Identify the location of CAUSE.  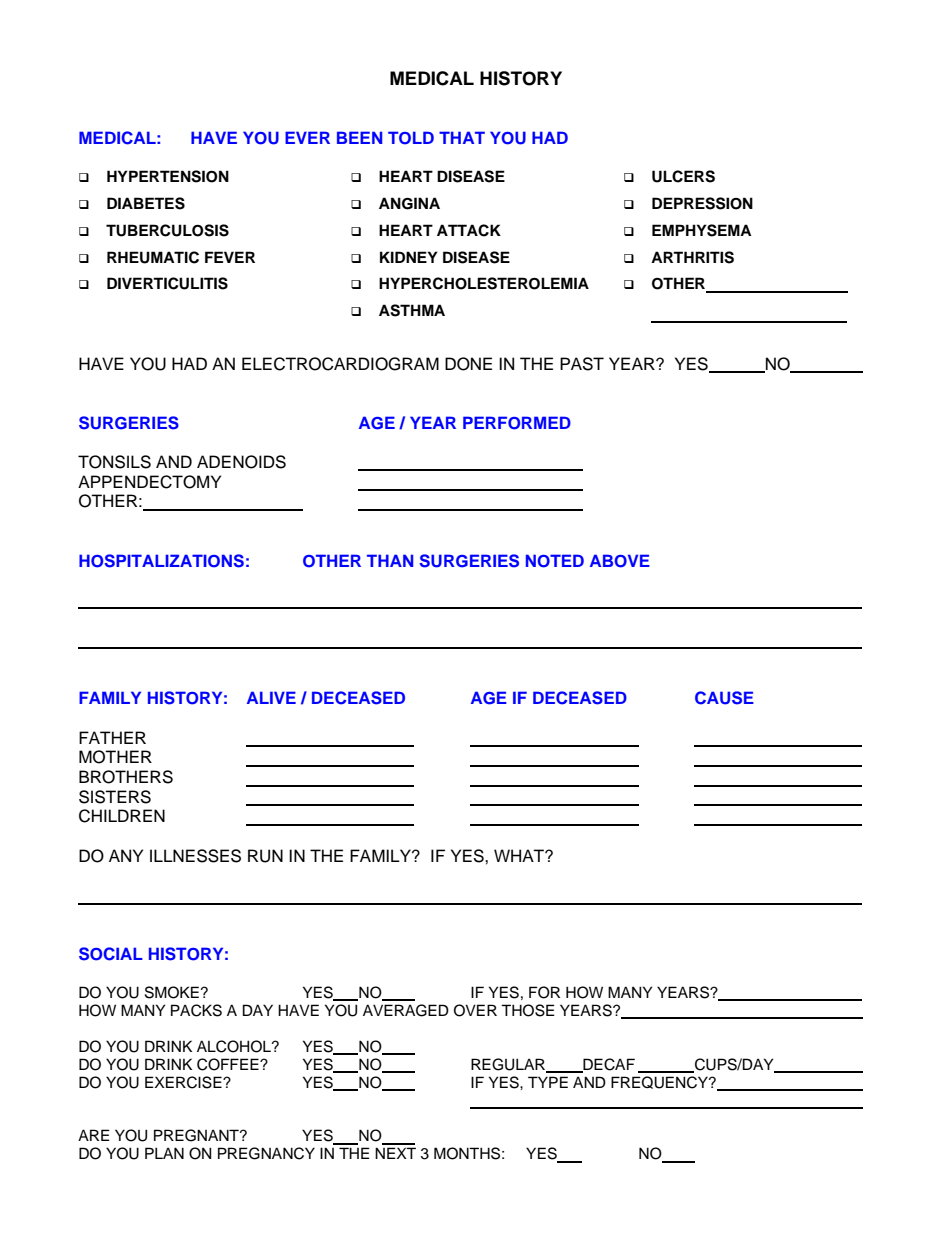
(724, 698).
